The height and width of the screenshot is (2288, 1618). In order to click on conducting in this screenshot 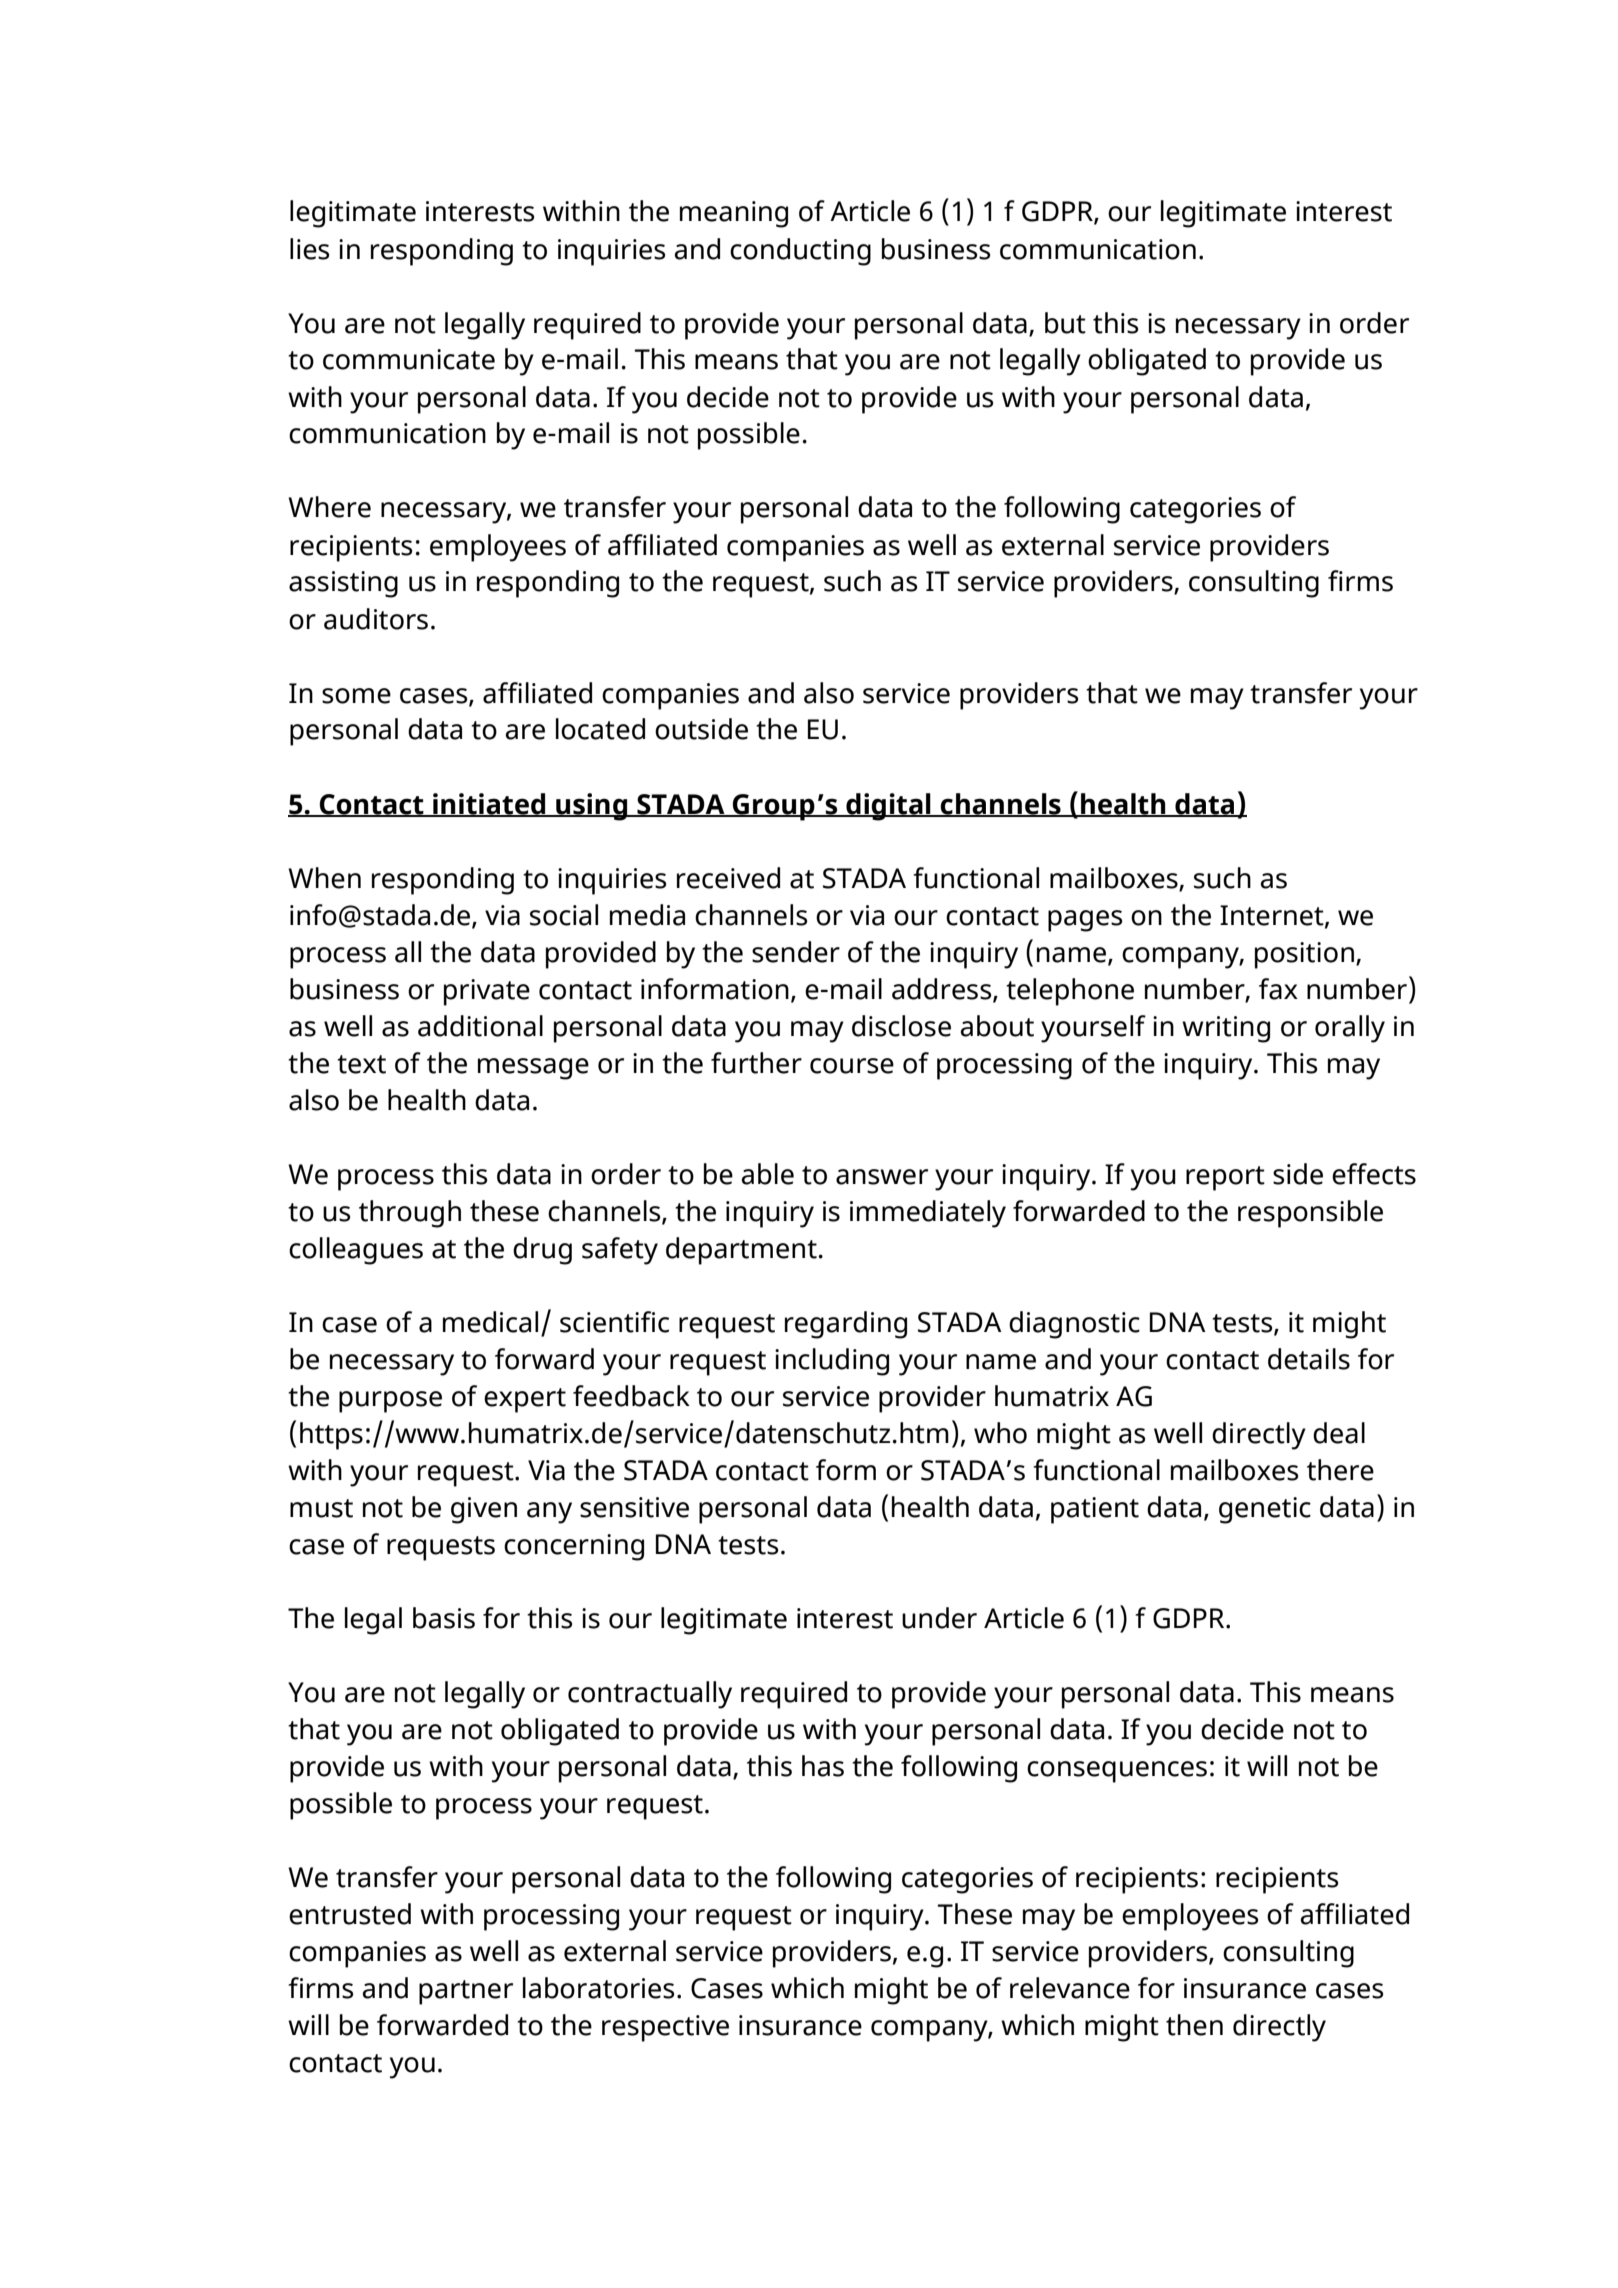, I will do `click(800, 252)`.
